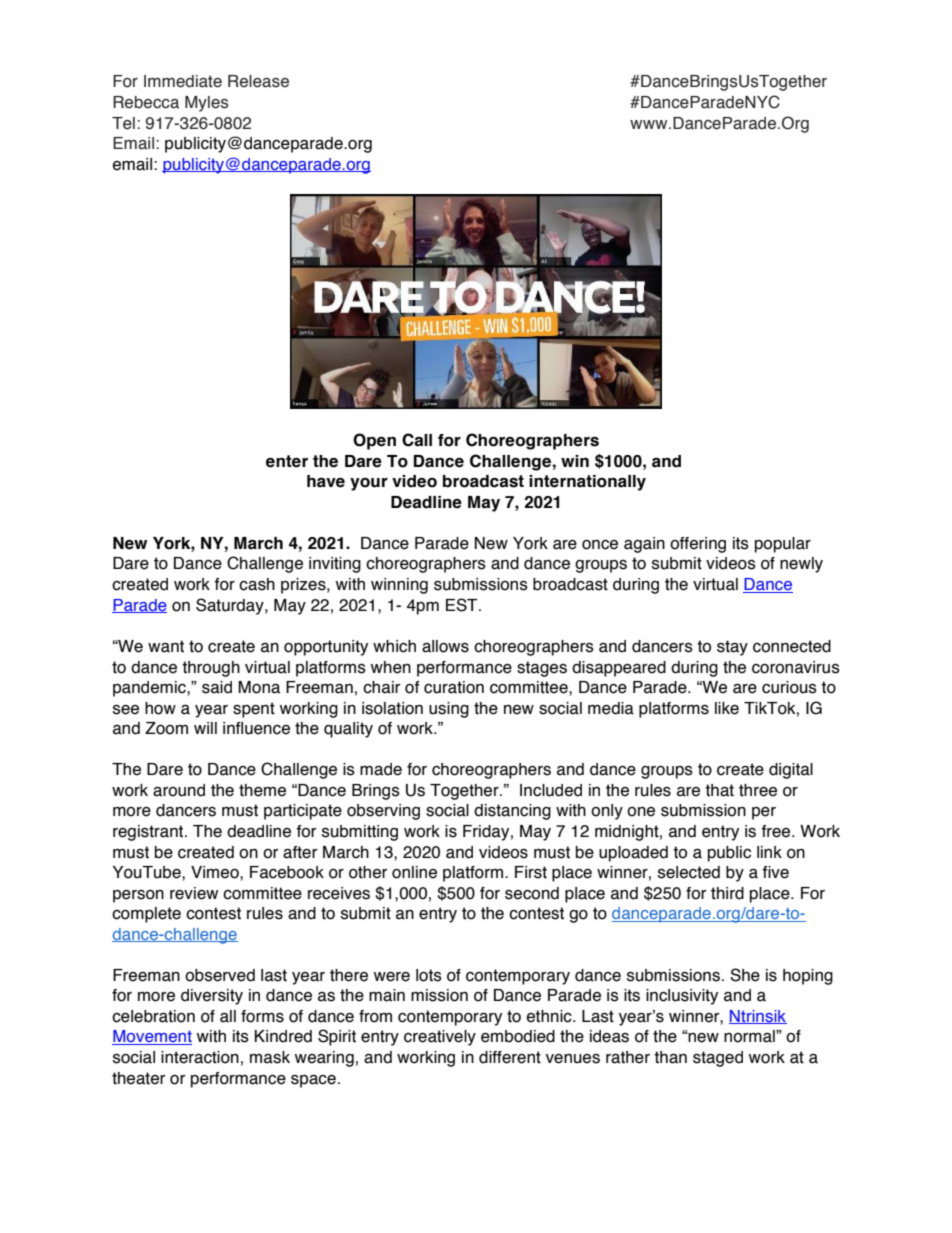 Image resolution: width=952 pixels, height=1233 pixels. What do you see at coordinates (258, 81) in the page?
I see `Release` at bounding box center [258, 81].
